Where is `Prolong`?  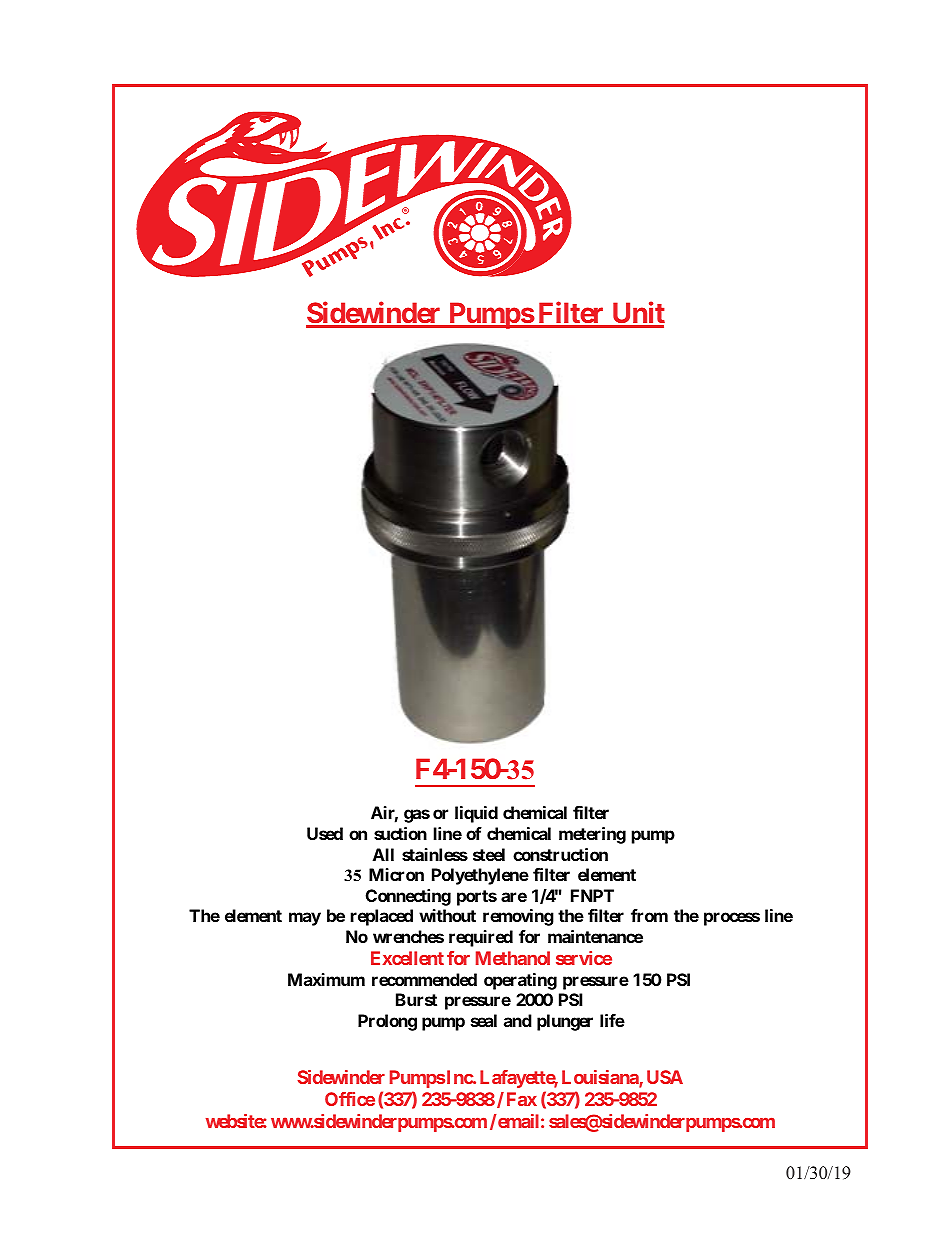 Prolong is located at coordinates (387, 1022).
